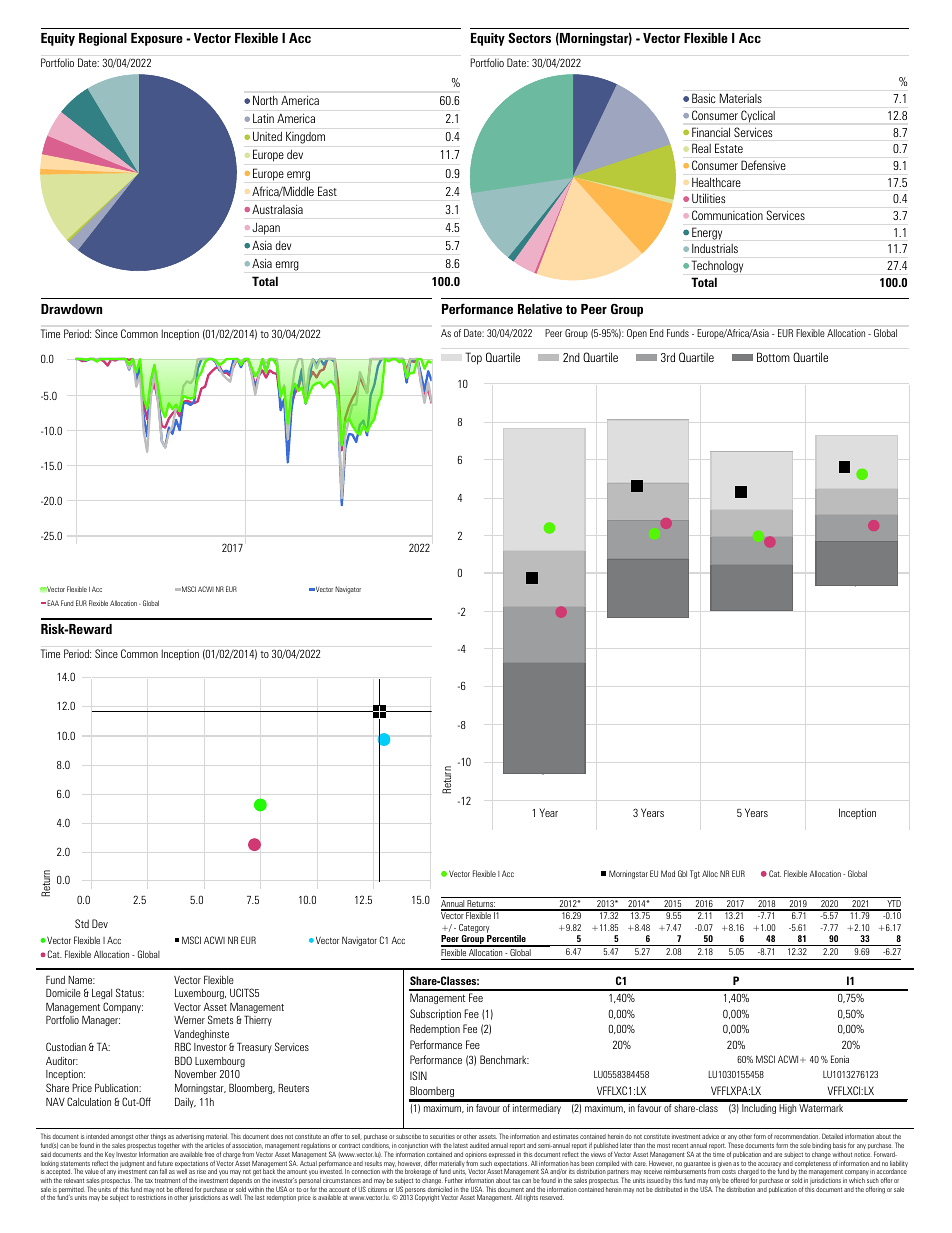  I want to click on fall, so click(163, 1171).
